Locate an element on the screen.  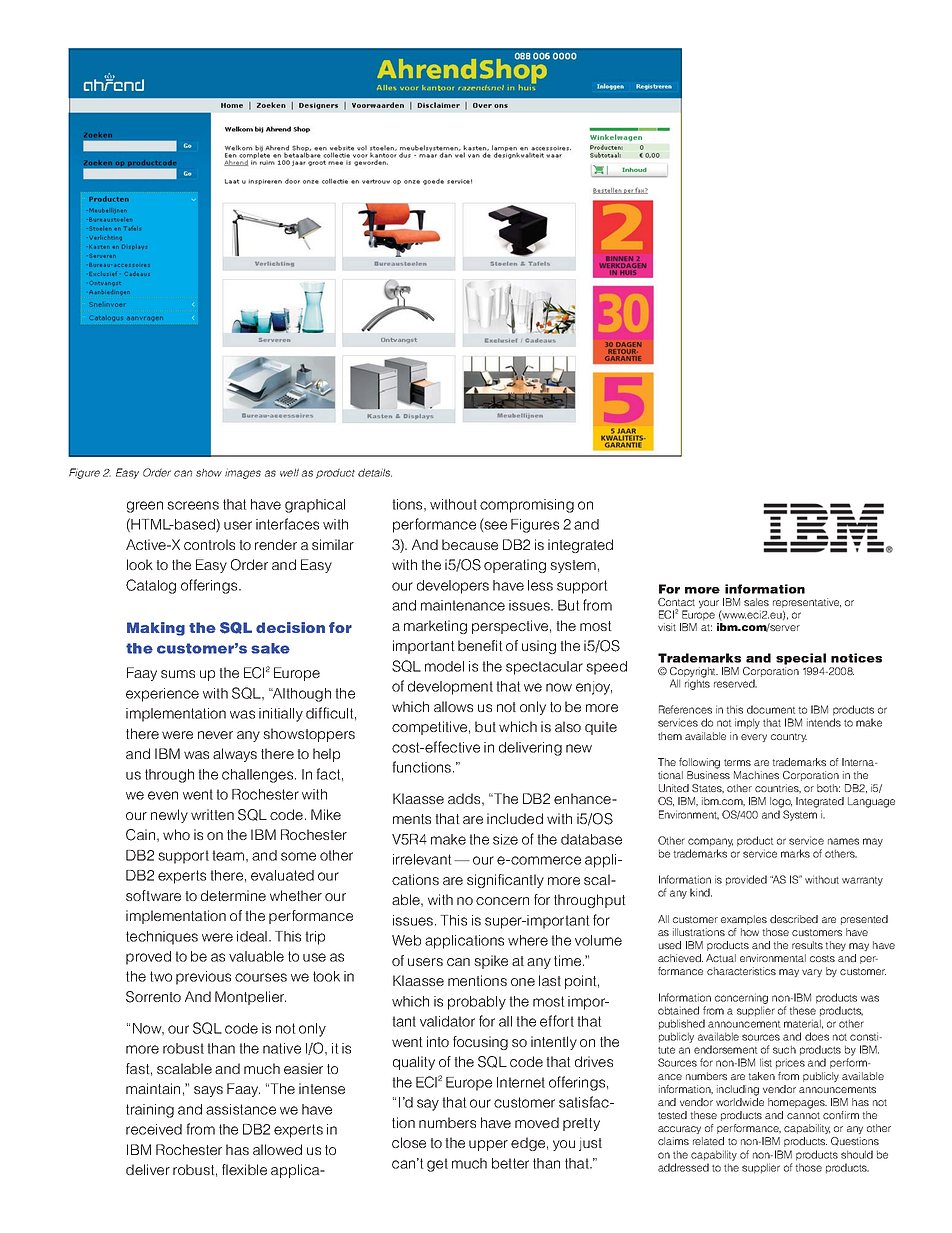
logo is located at coordinates (781, 802).
